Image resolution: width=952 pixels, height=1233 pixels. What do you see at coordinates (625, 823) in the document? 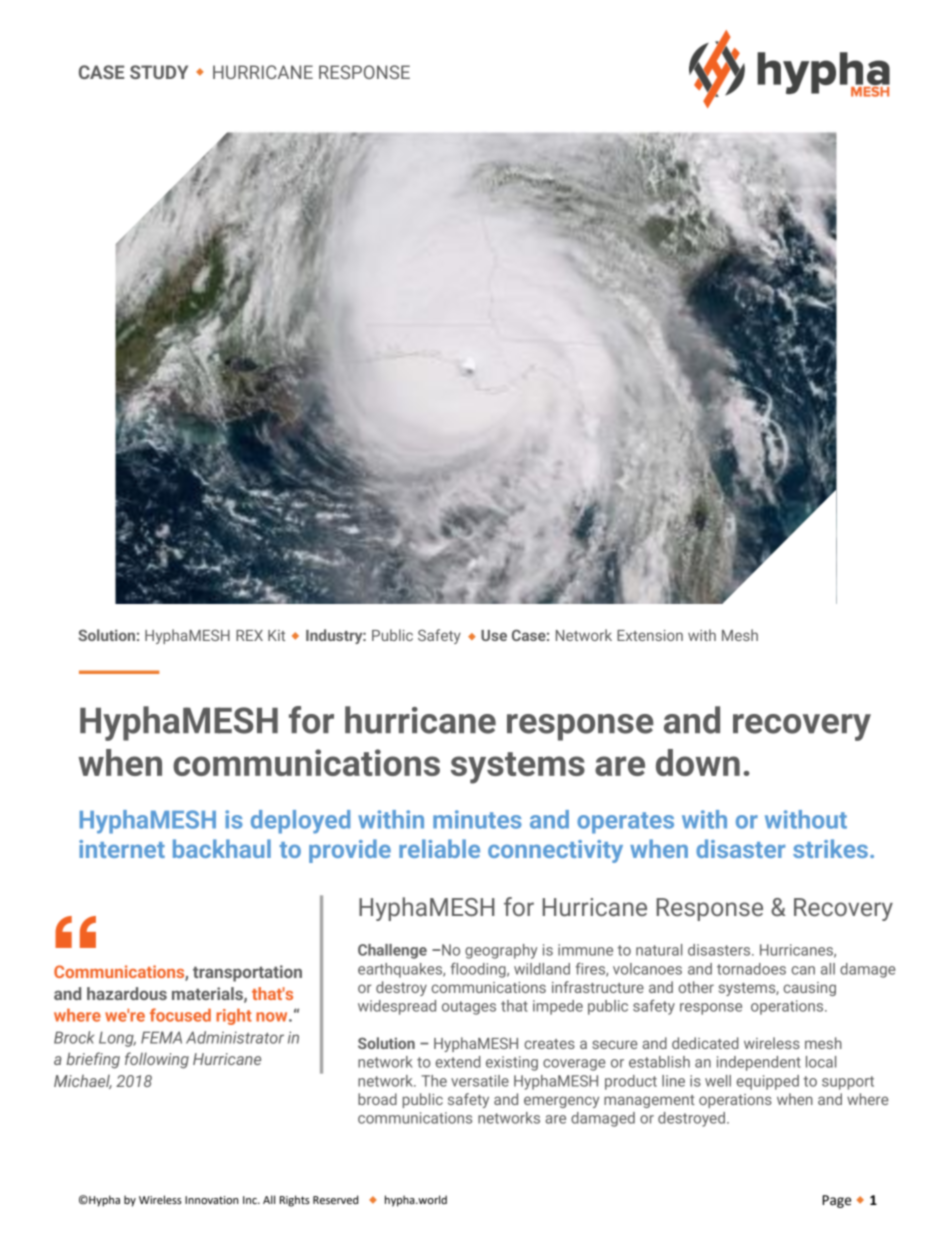
I see `operates` at bounding box center [625, 823].
